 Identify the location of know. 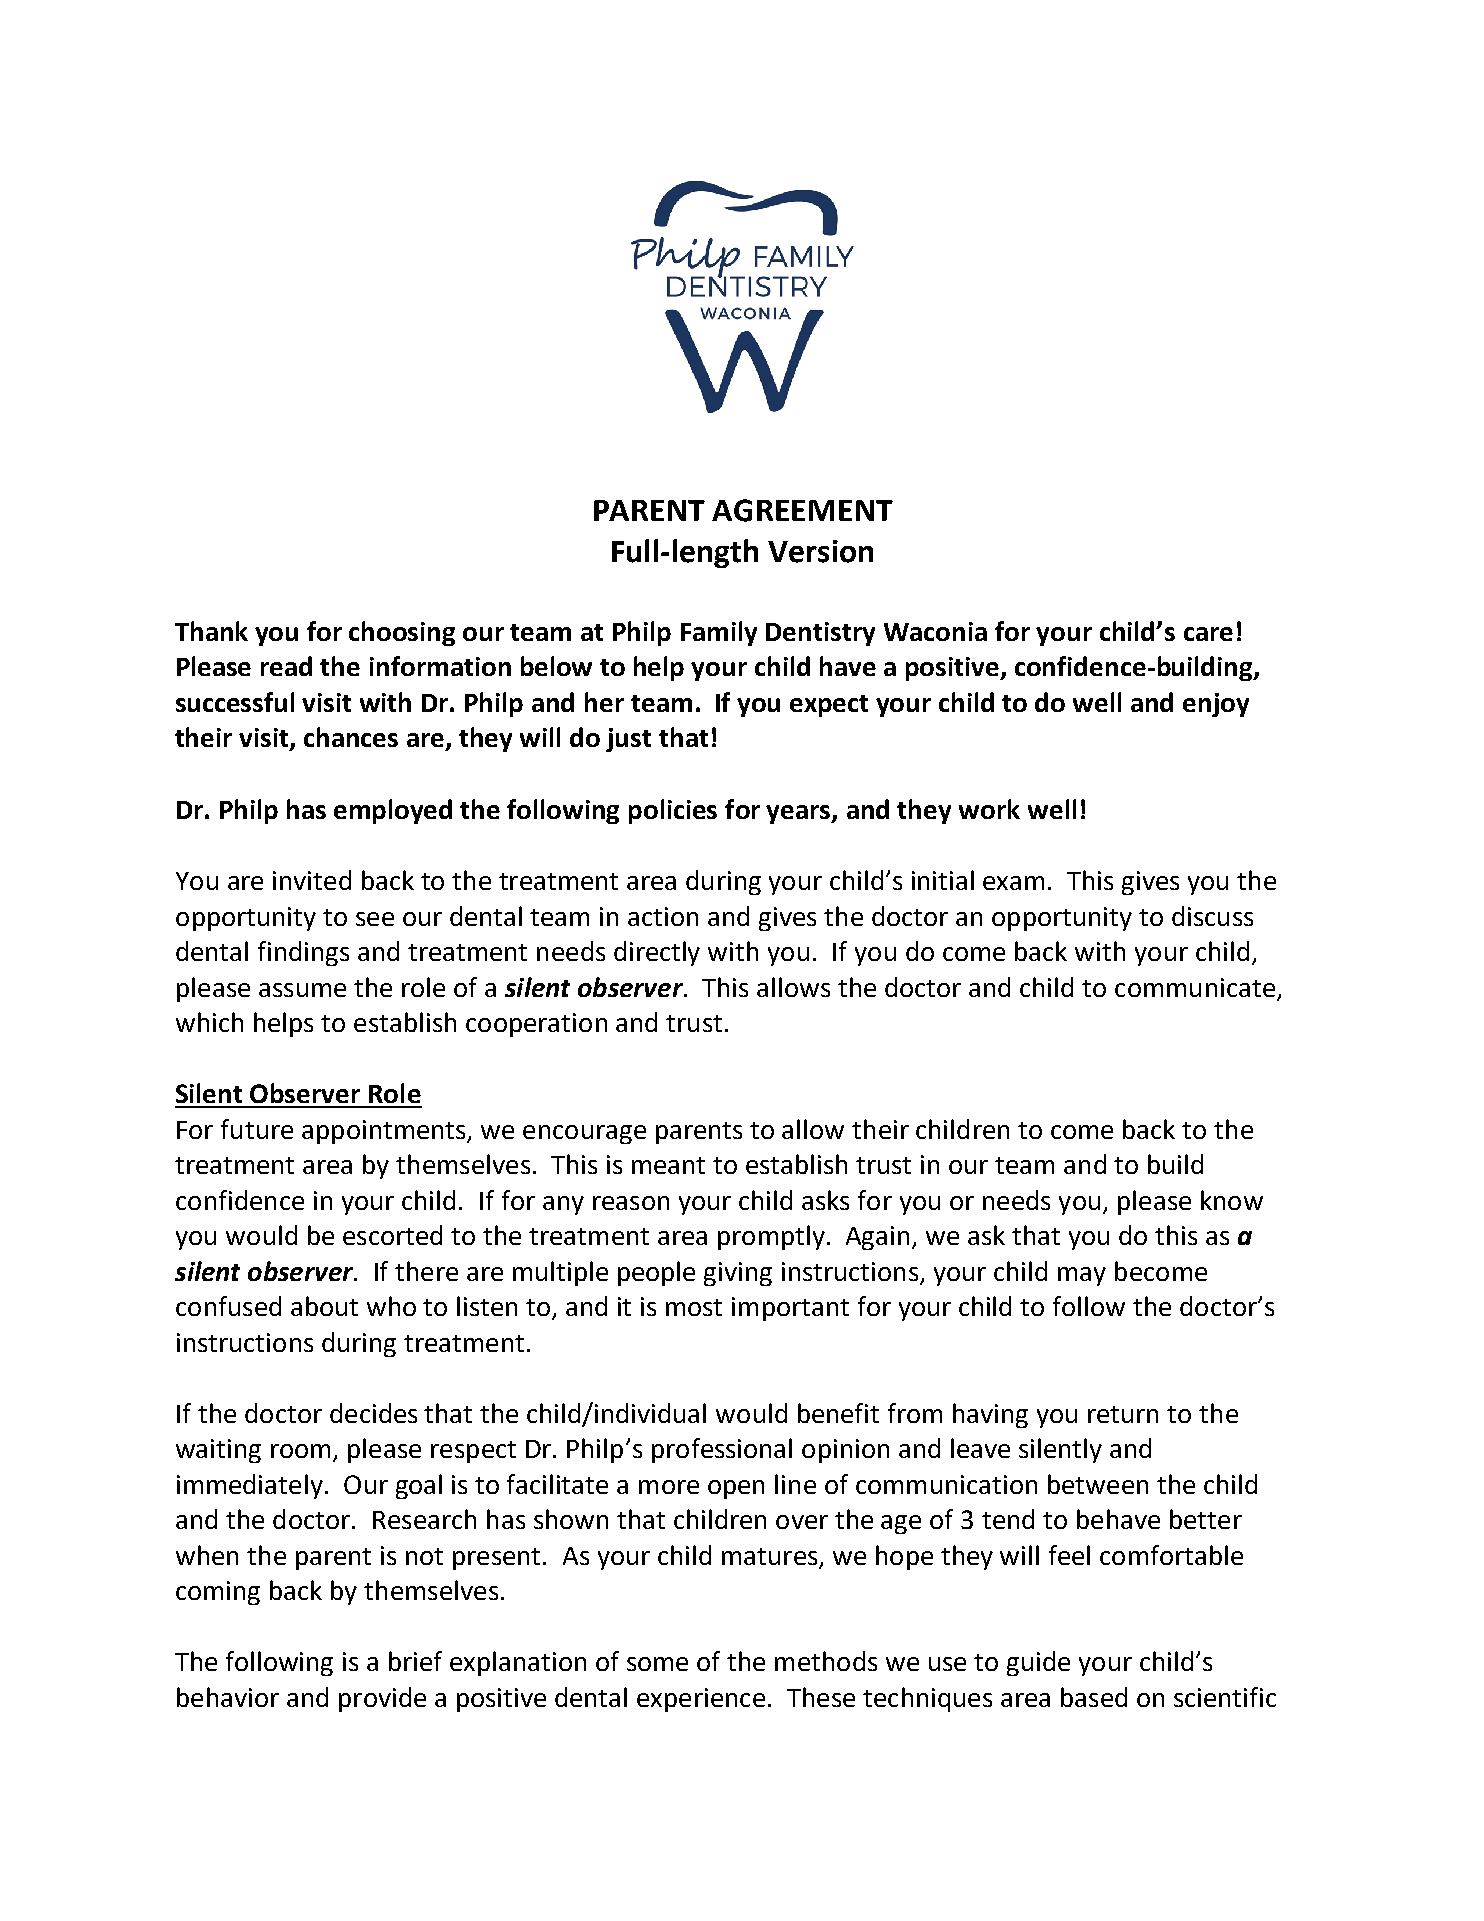
(1232, 1200).
